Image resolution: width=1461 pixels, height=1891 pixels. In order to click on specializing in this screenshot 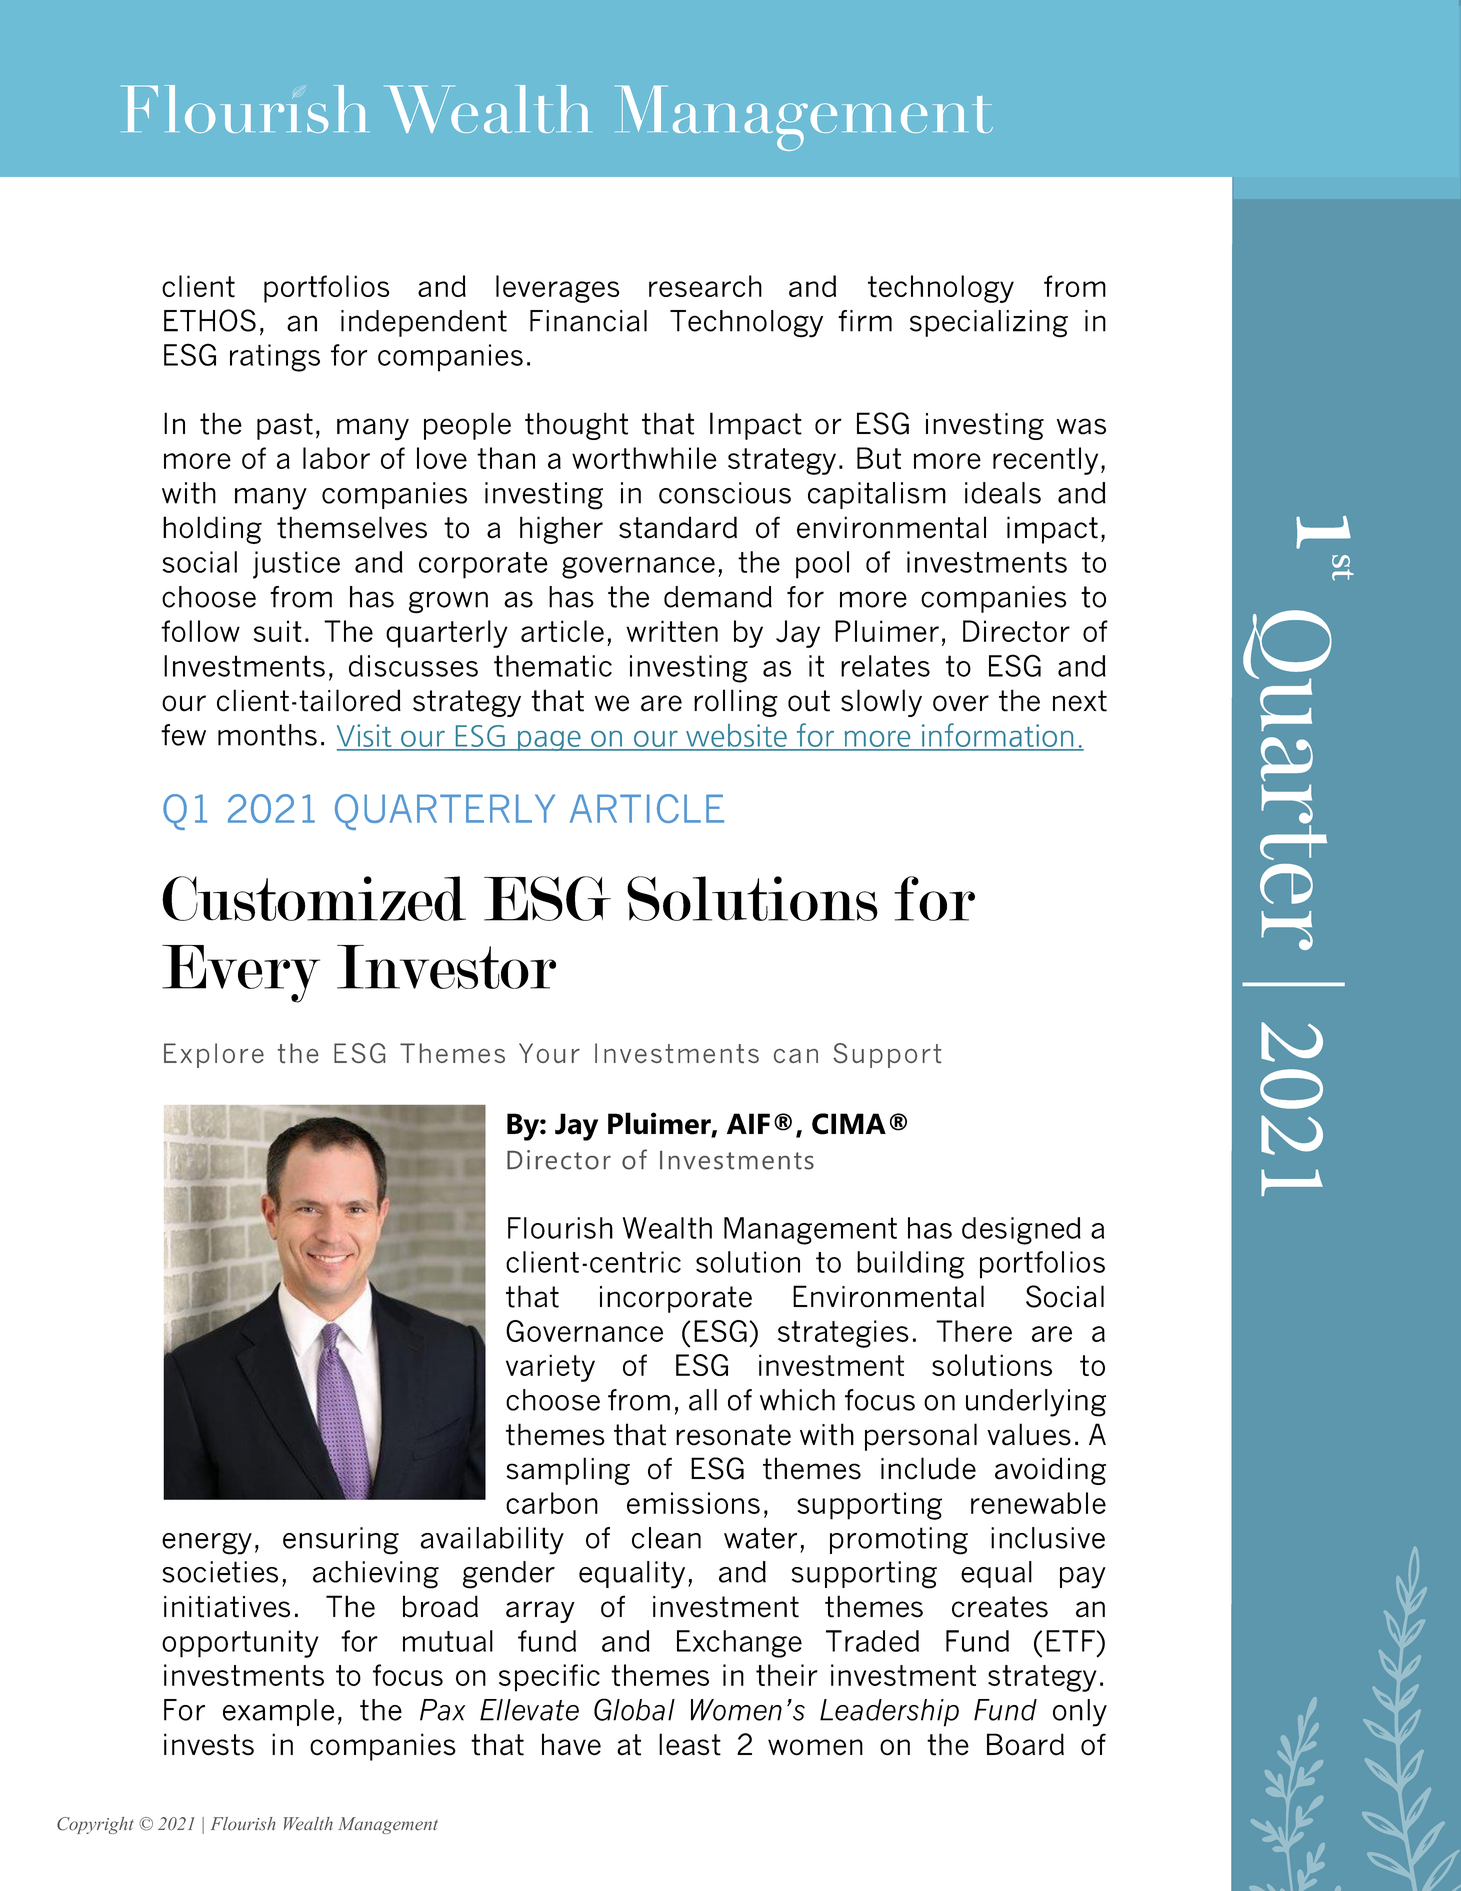, I will do `click(989, 324)`.
